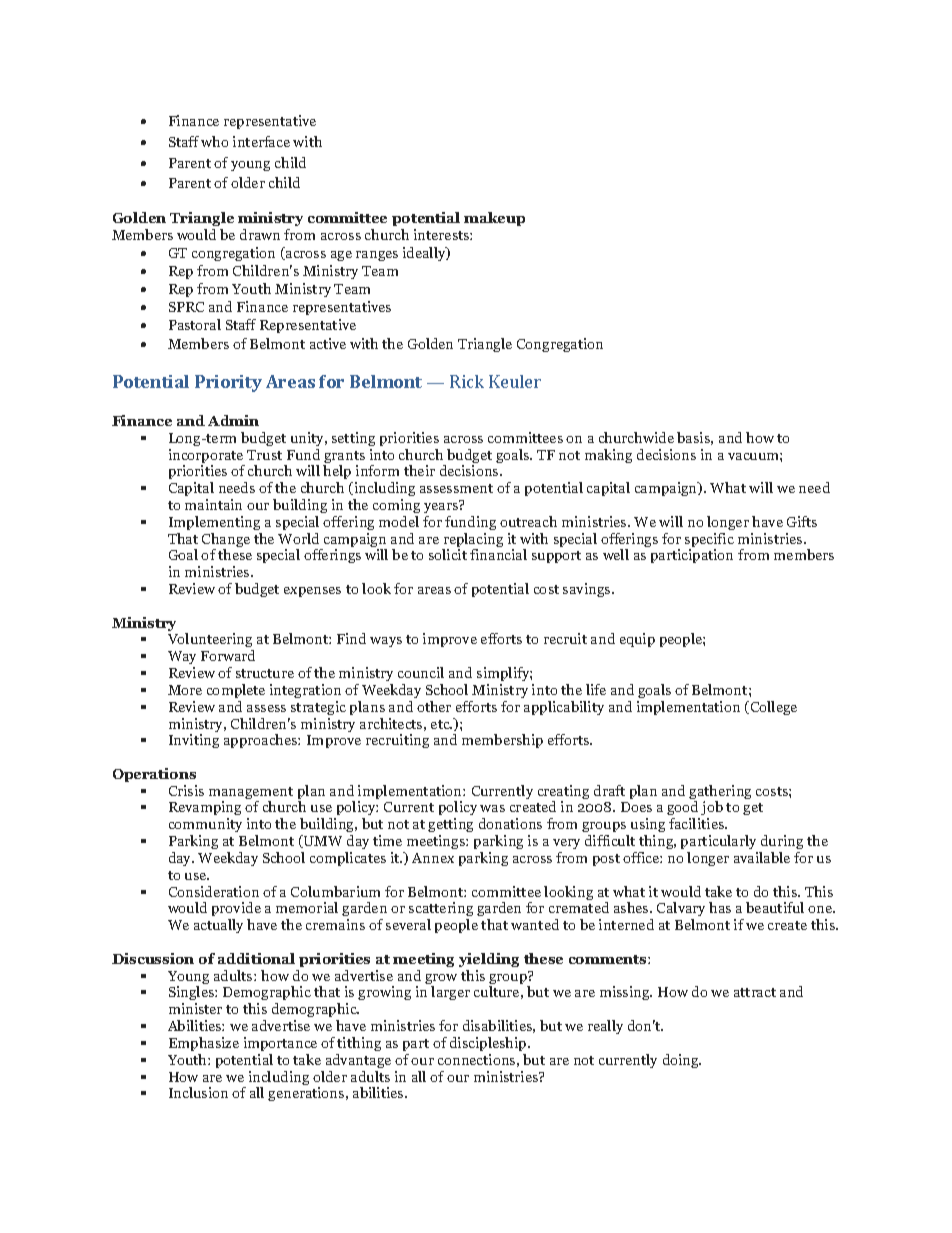 This screenshot has height=1233, width=952. I want to click on incorporate, so click(207, 457).
